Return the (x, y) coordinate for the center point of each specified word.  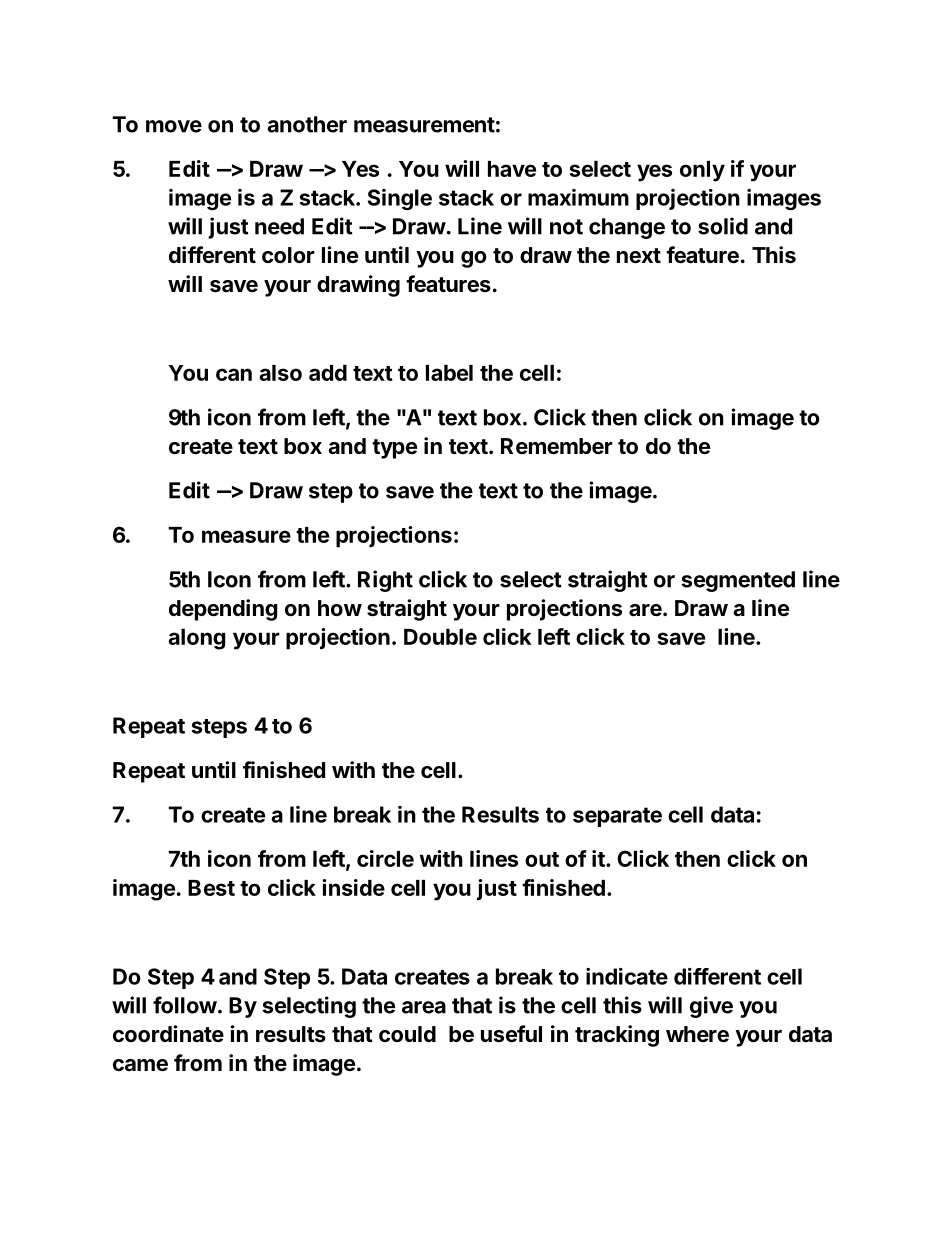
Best (211, 888)
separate (617, 817)
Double (440, 637)
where (697, 1034)
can (234, 374)
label (449, 373)
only (702, 171)
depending (223, 610)
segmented (738, 581)
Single (400, 199)
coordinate (168, 1034)
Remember (557, 446)
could (407, 1034)
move (174, 126)
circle (385, 858)
